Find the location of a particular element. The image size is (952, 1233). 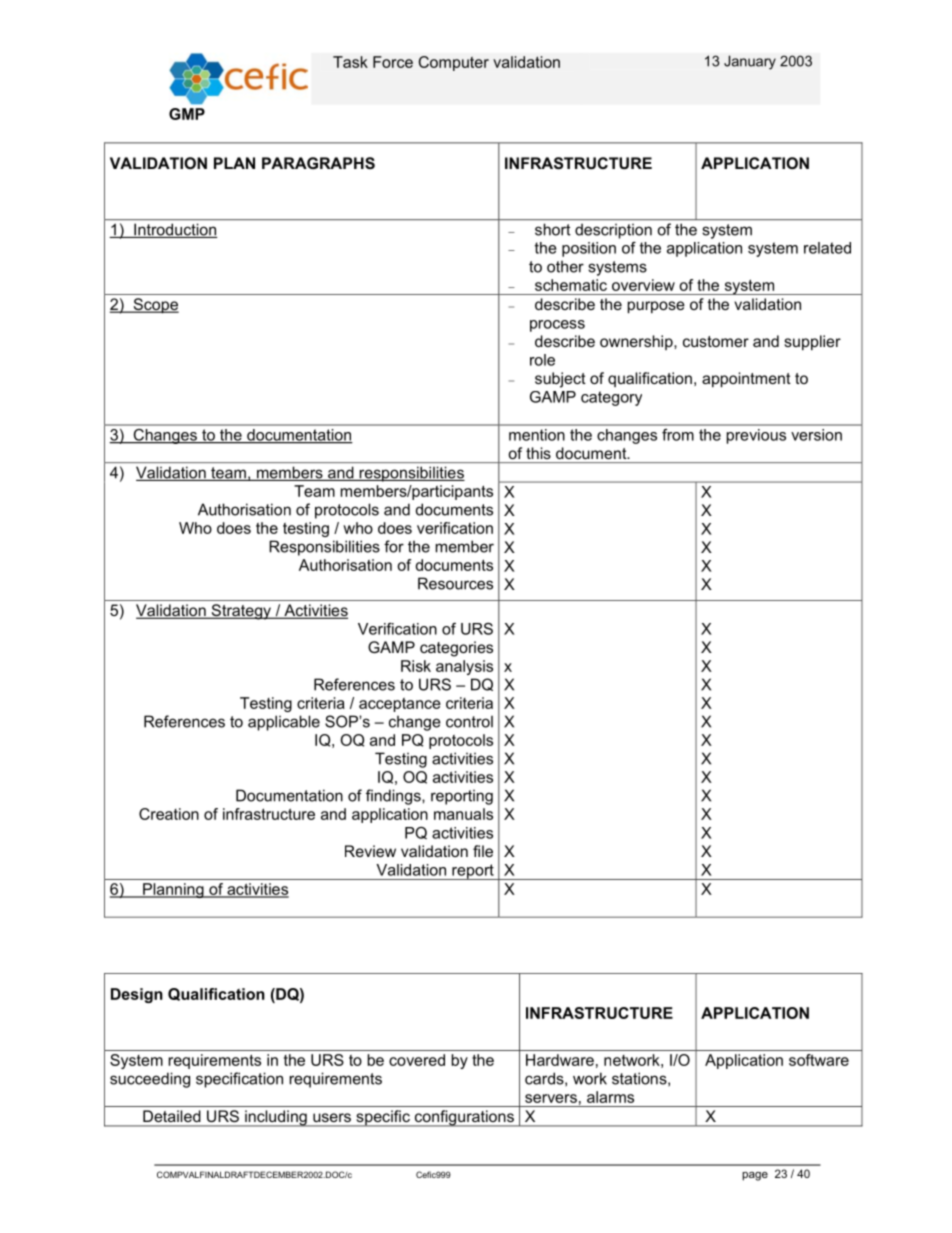

including is located at coordinates (276, 1118).
